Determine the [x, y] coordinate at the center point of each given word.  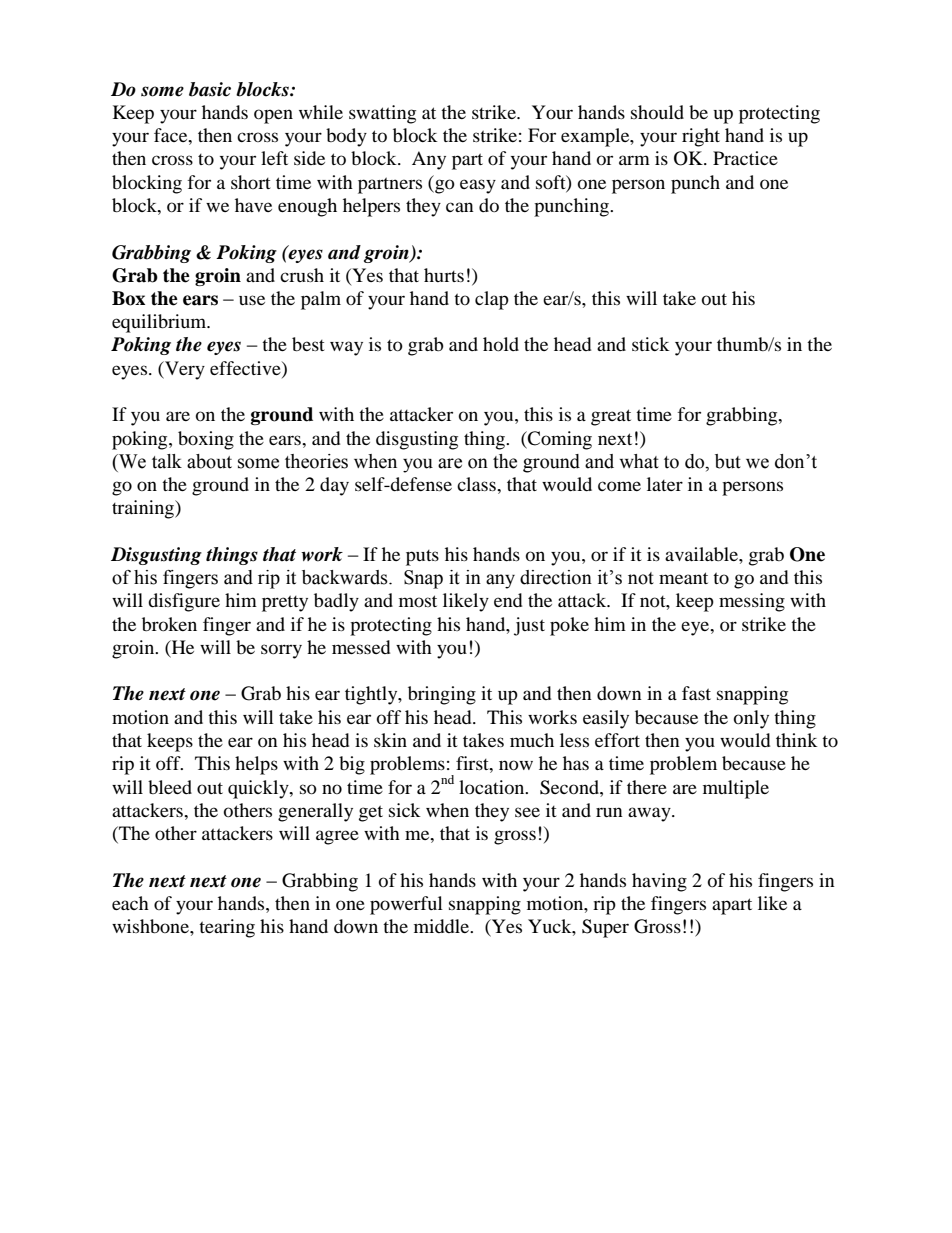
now [516, 765]
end [508, 600]
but [728, 461]
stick [651, 344]
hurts [444, 275]
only [751, 719]
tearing [227, 928]
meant [683, 578]
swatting [382, 114]
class [477, 484]
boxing [206, 440]
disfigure [184, 602]
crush [302, 275]
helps [256, 765]
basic [210, 89]
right [701, 137]
